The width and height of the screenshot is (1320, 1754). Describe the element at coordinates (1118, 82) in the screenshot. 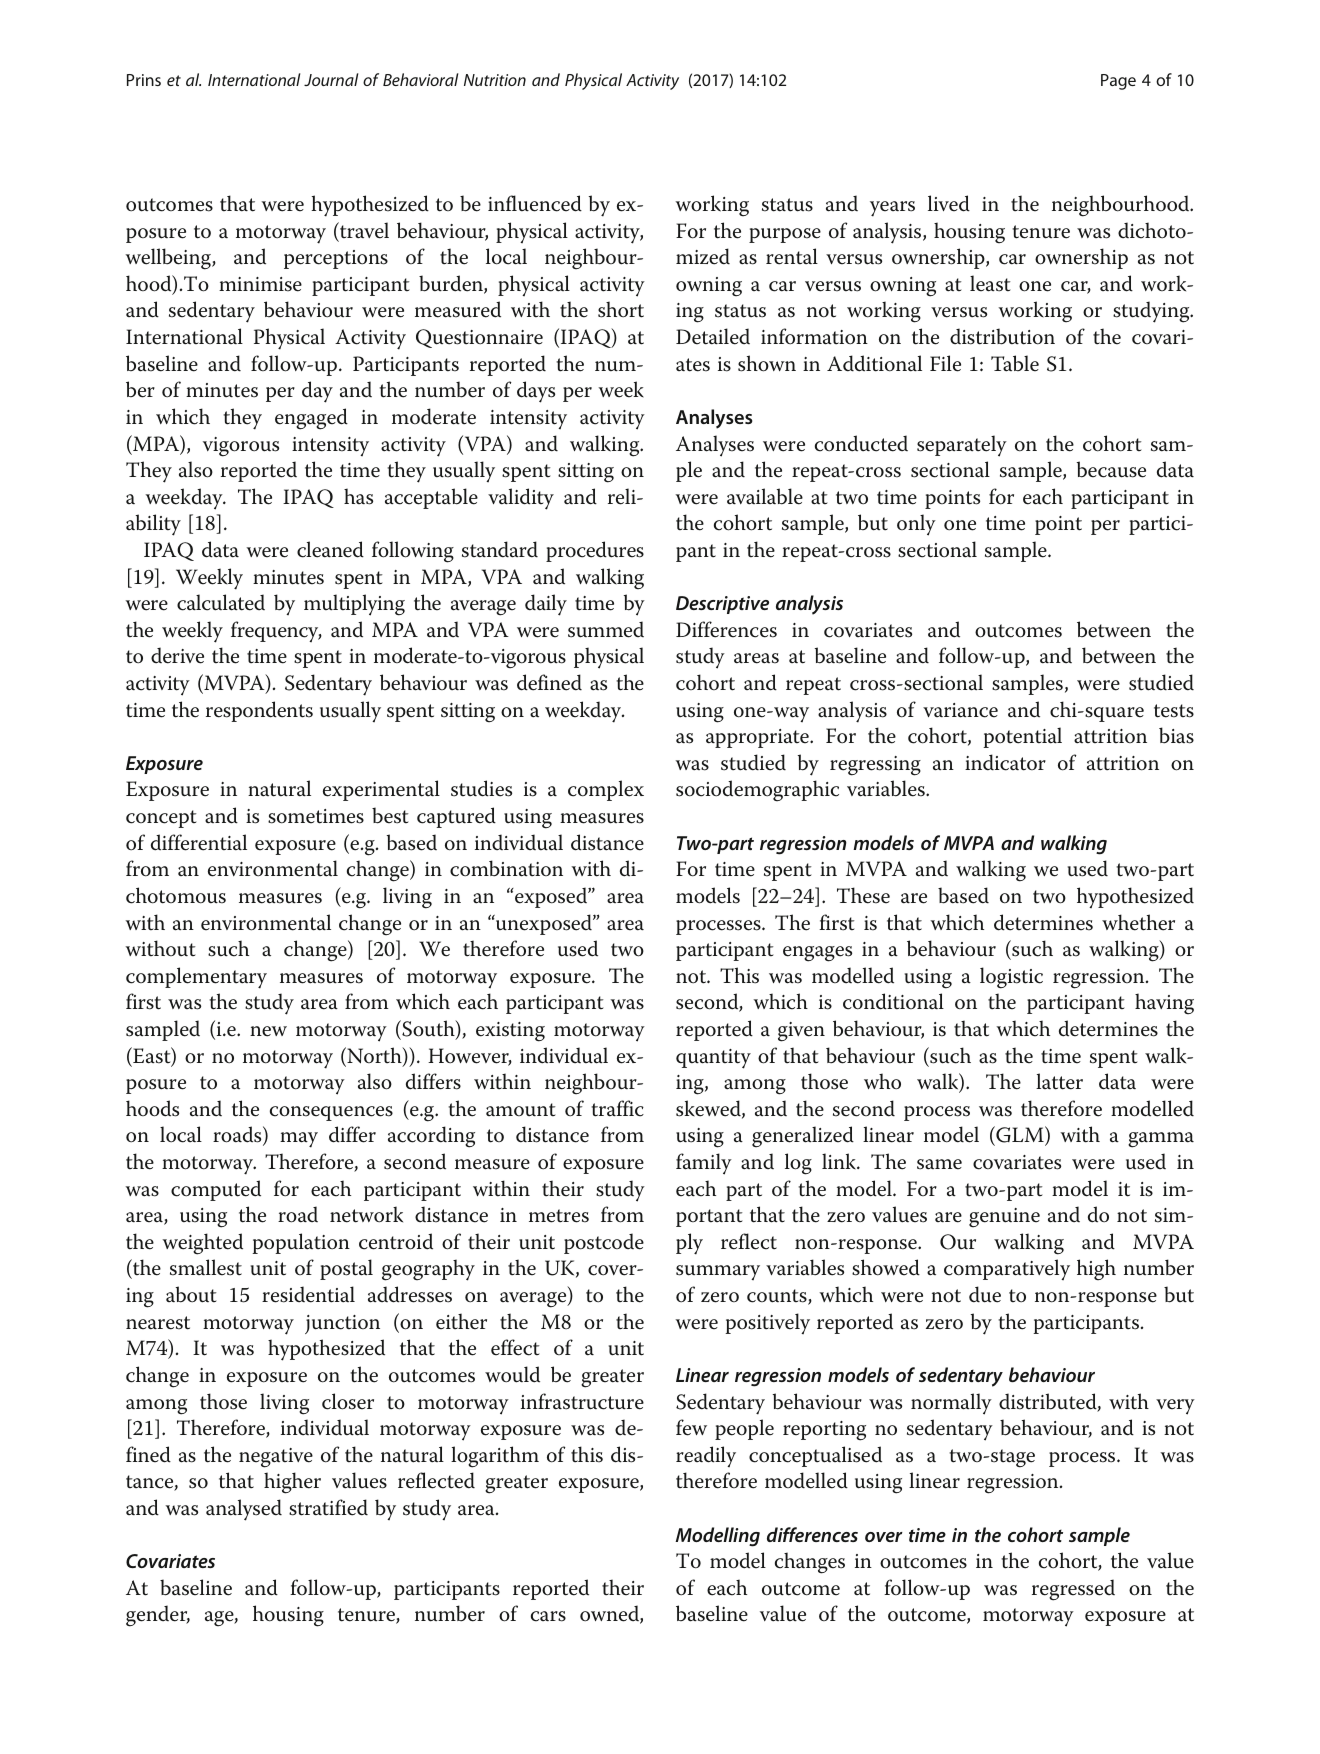

I see `Page` at that location.
